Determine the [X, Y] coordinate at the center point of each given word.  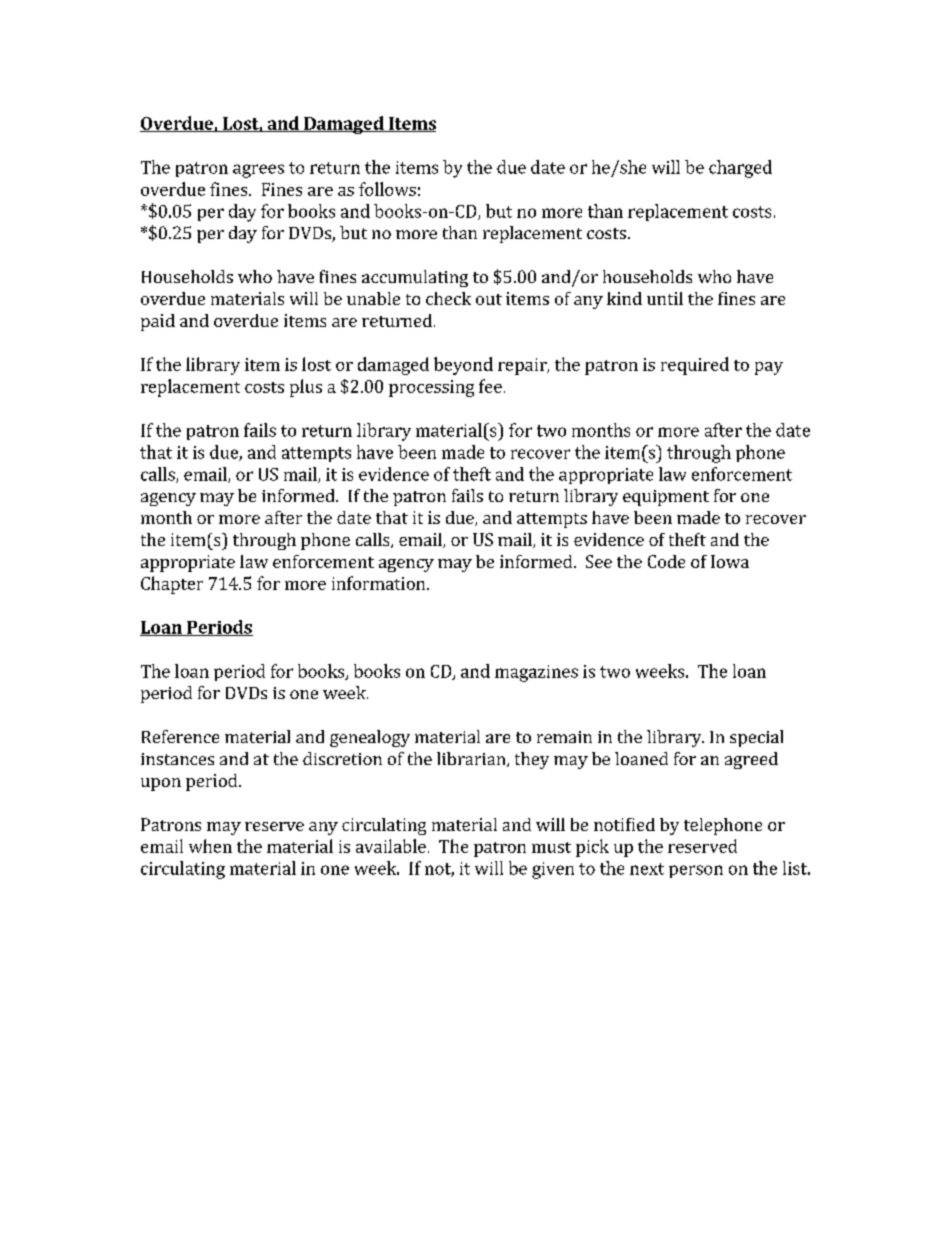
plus [306, 388]
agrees [258, 171]
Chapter [172, 585]
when [210, 846]
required [695, 366]
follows [387, 189]
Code [666, 561]
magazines [536, 673]
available [391, 846]
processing [431, 388]
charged [740, 169]
